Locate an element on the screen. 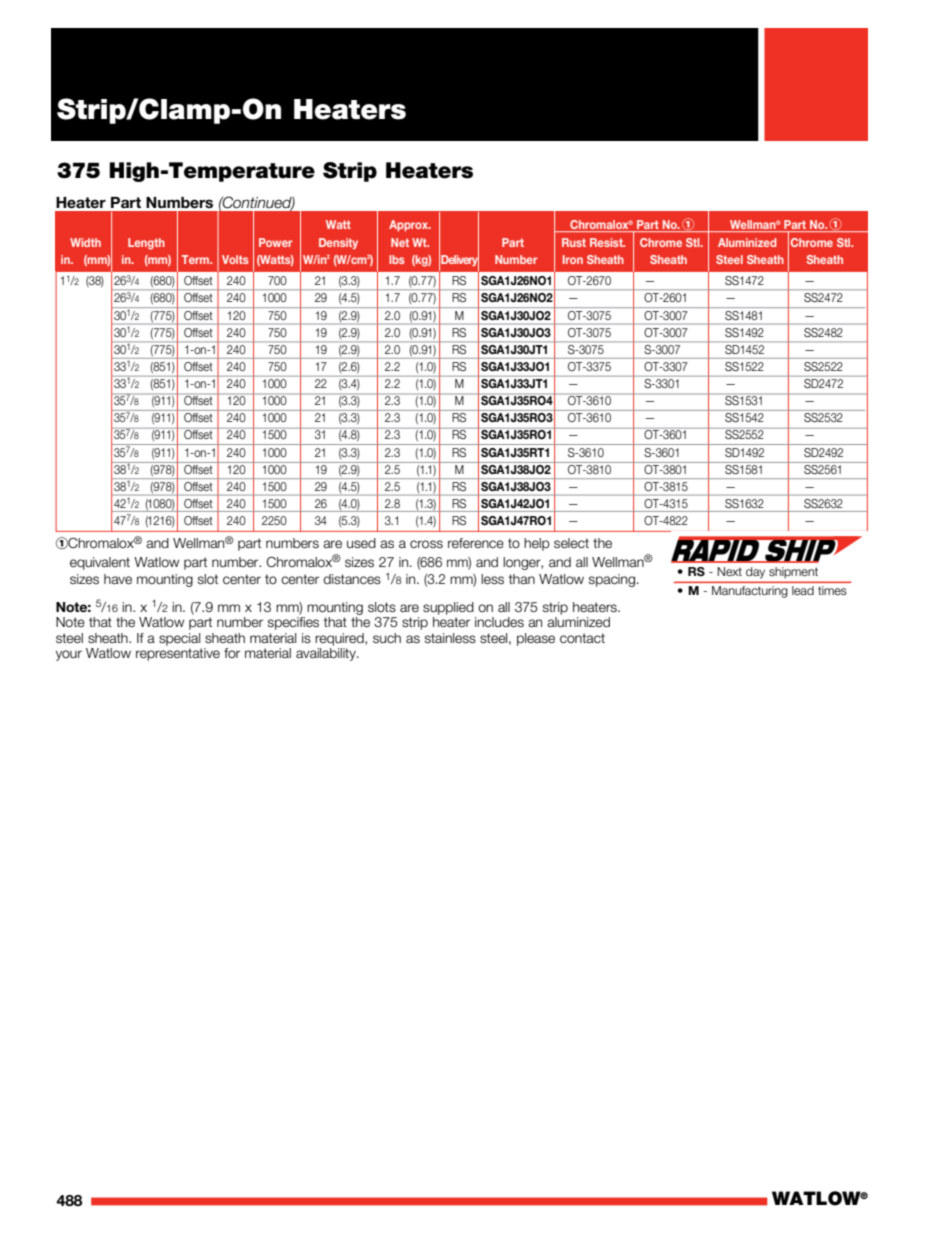 This screenshot has width=952, height=1233. reference is located at coordinates (476, 543).
